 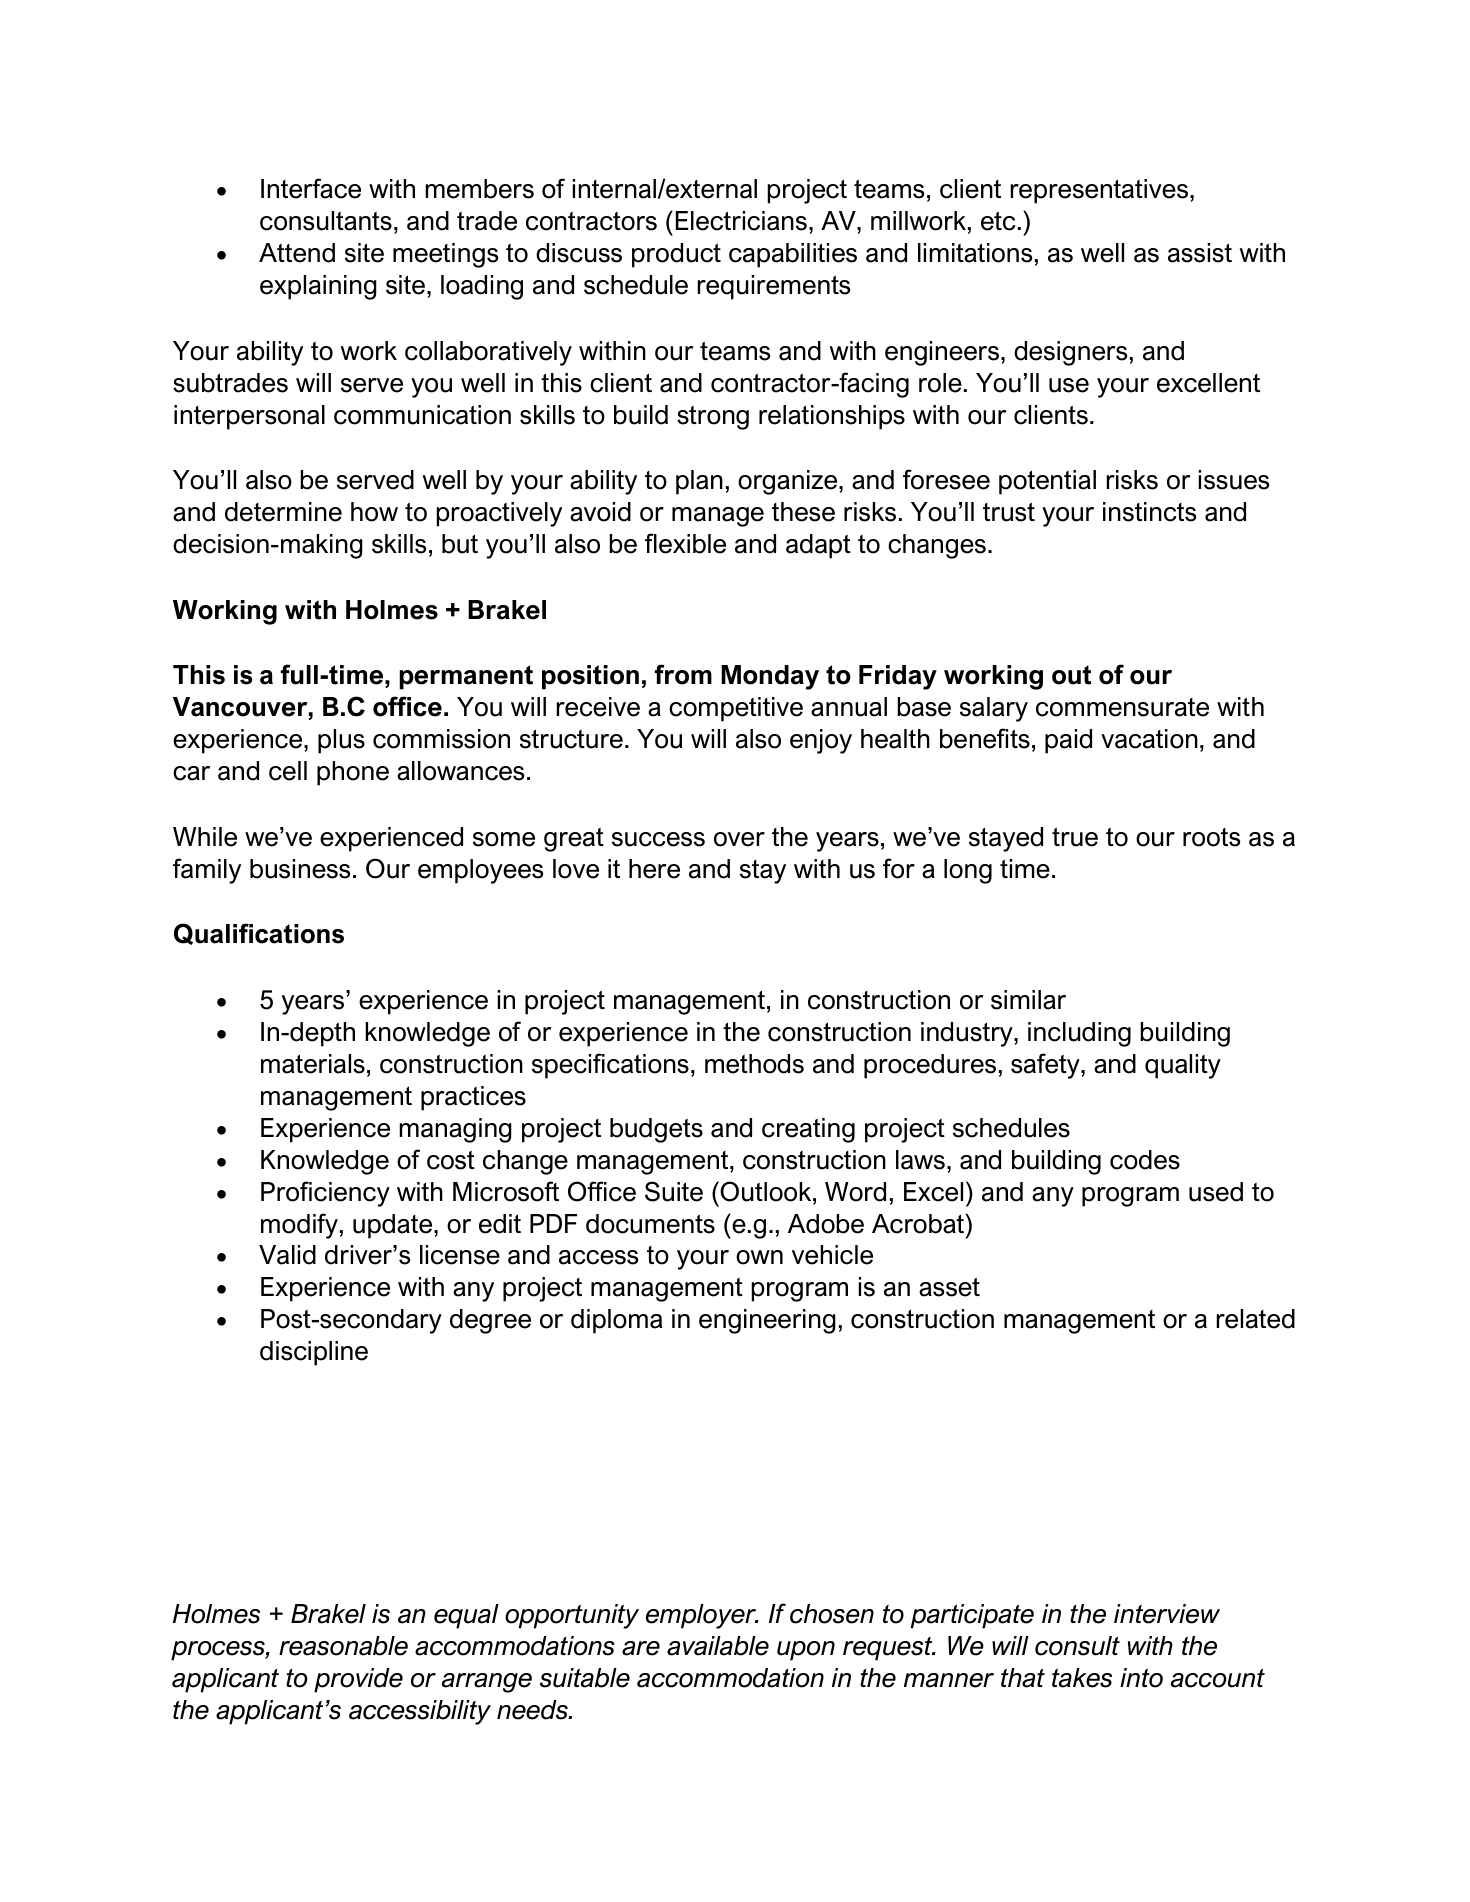 What do you see at coordinates (297, 253) in the screenshot?
I see `Attend` at bounding box center [297, 253].
